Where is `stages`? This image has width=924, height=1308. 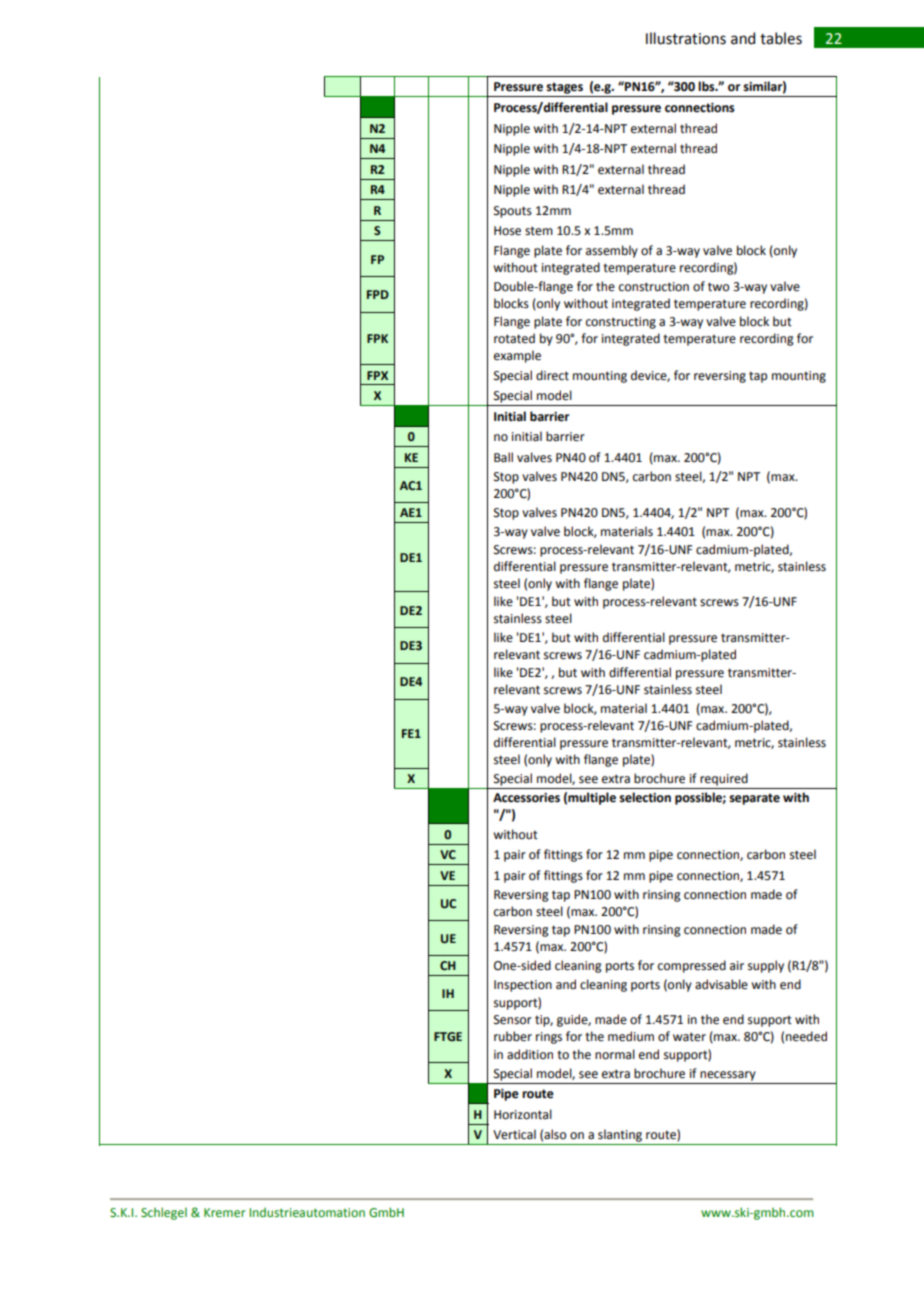 stages is located at coordinates (564, 88).
